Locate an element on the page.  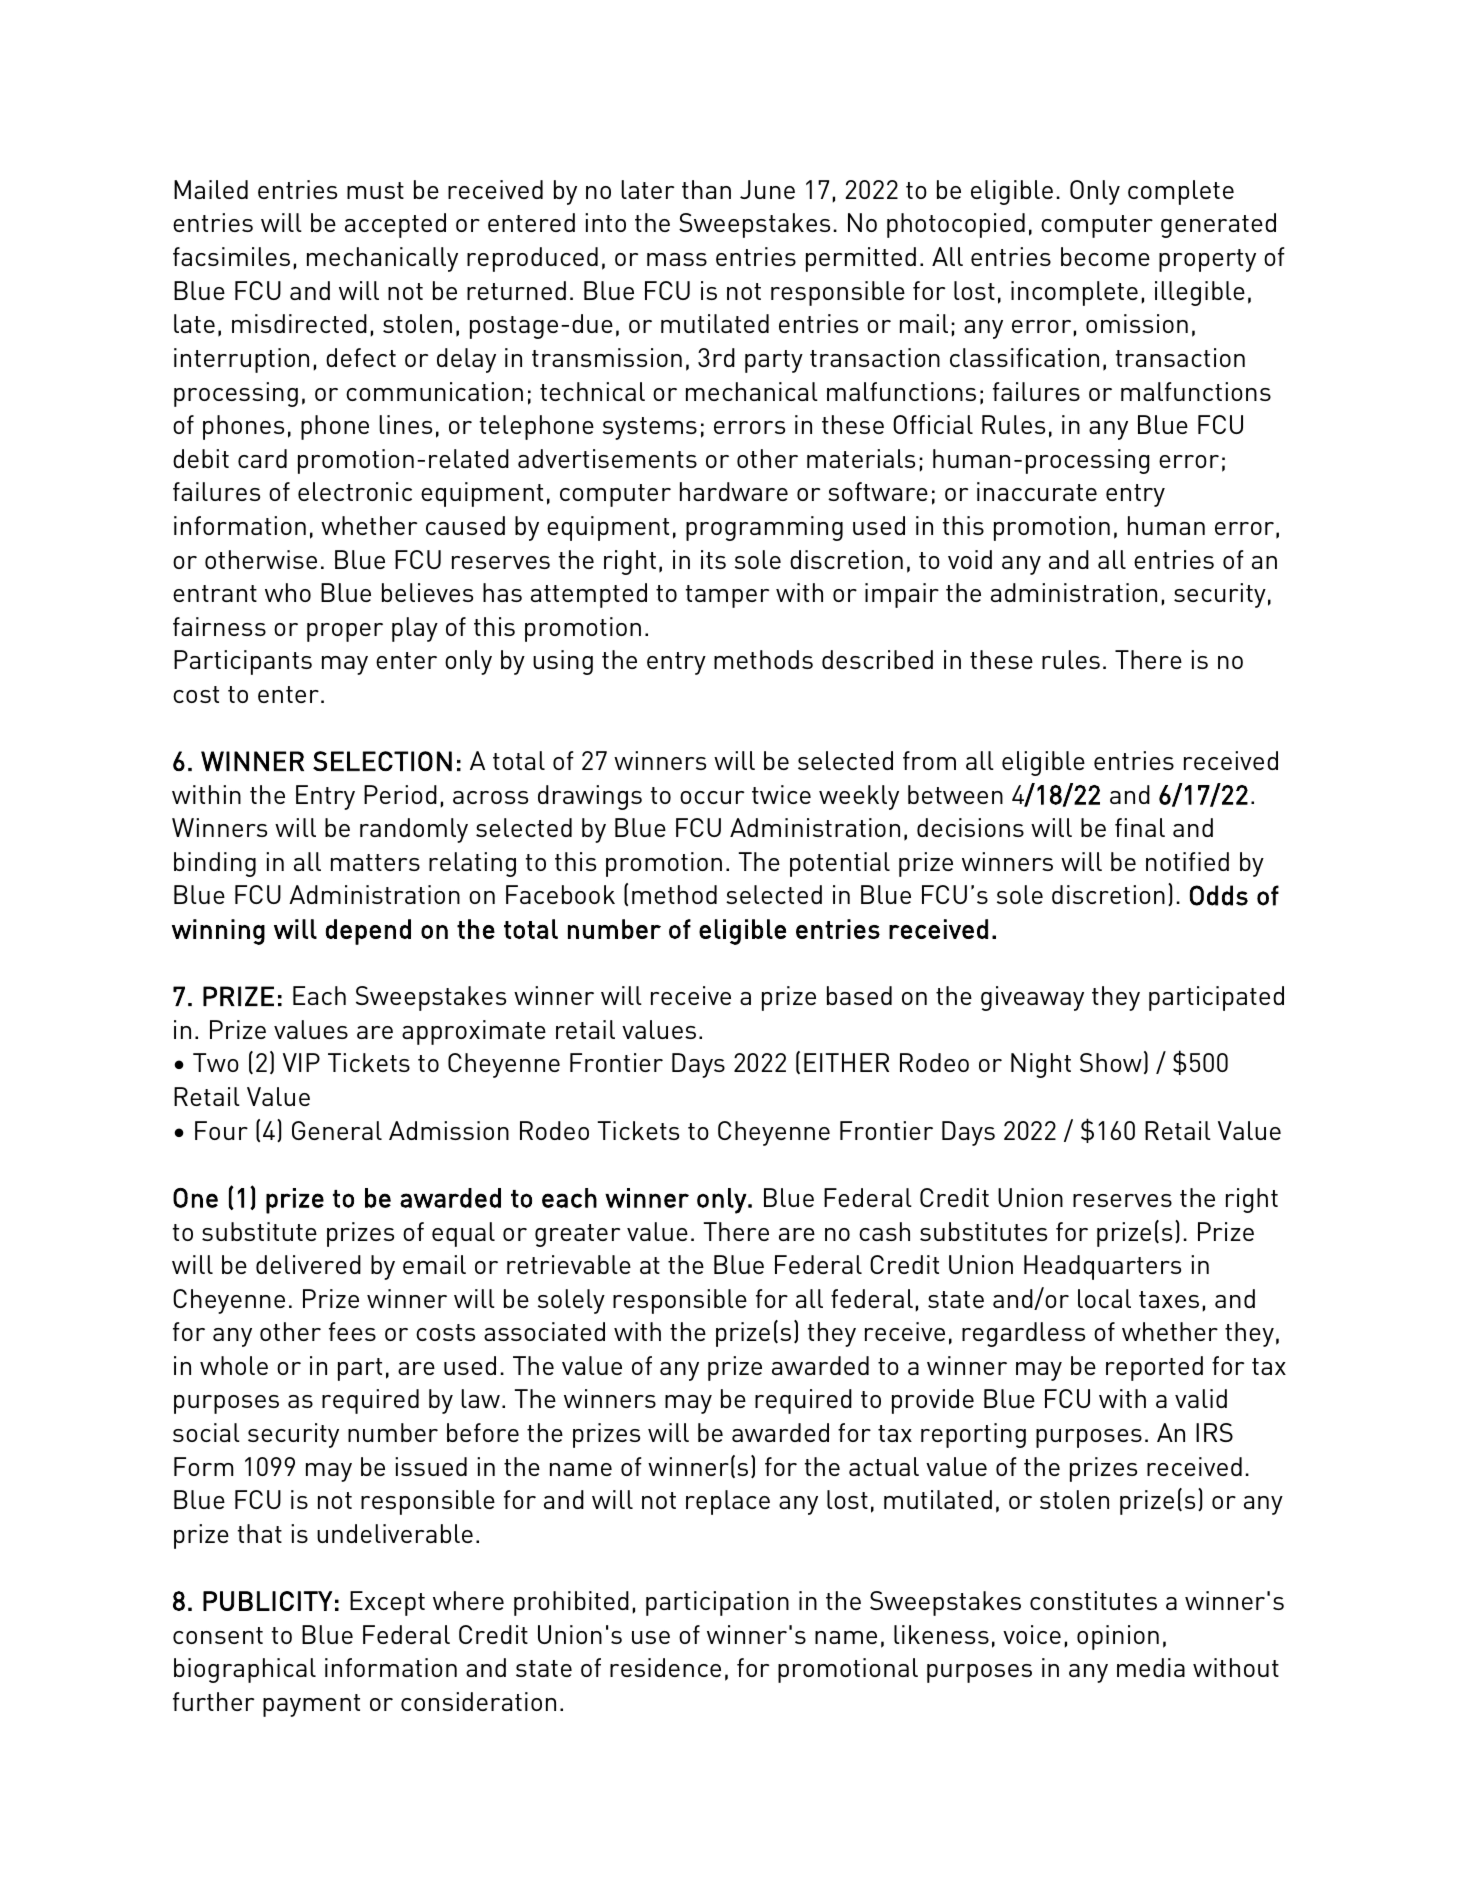
based is located at coordinates (859, 995).
